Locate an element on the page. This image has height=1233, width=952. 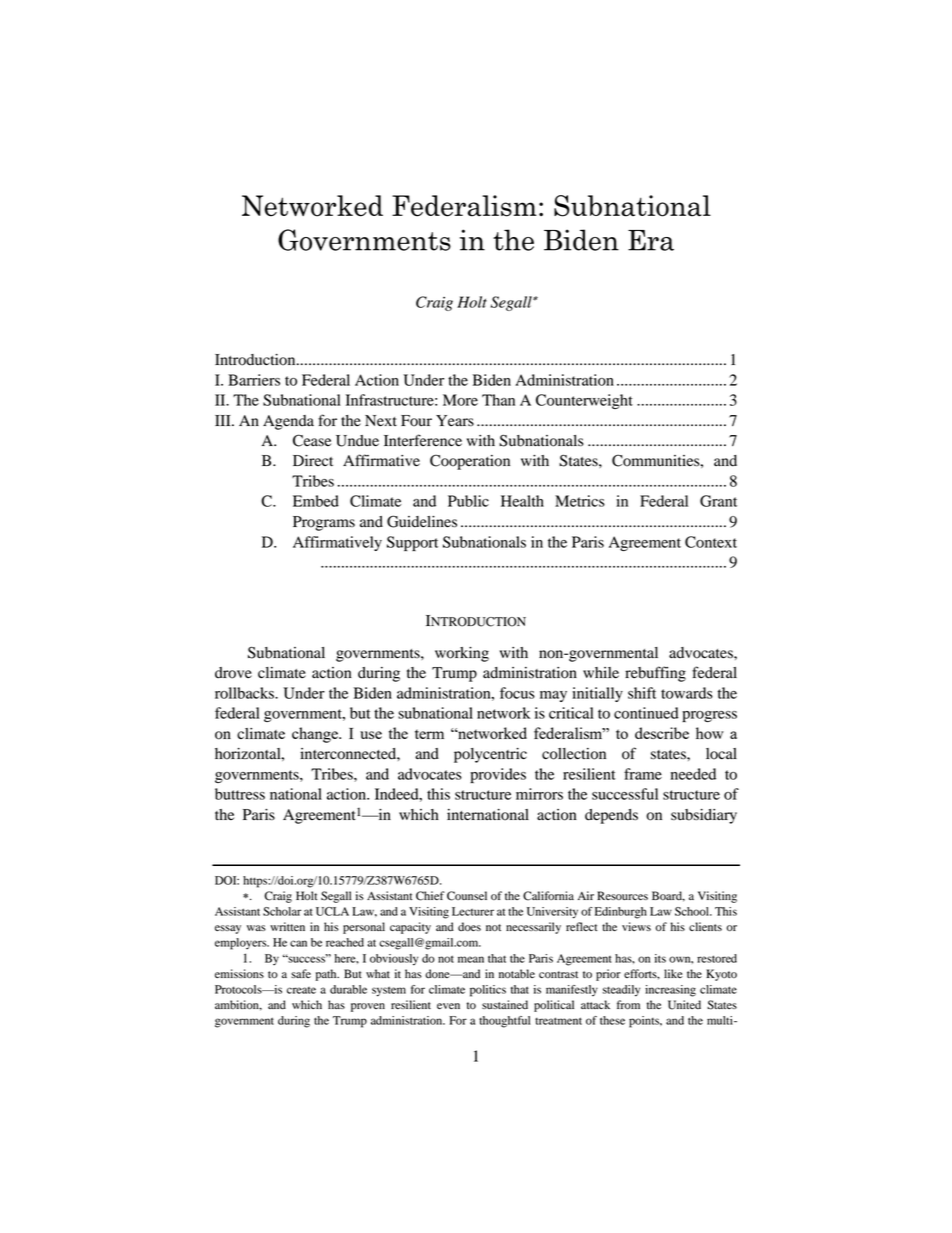
subsidiary is located at coordinates (704, 816).
